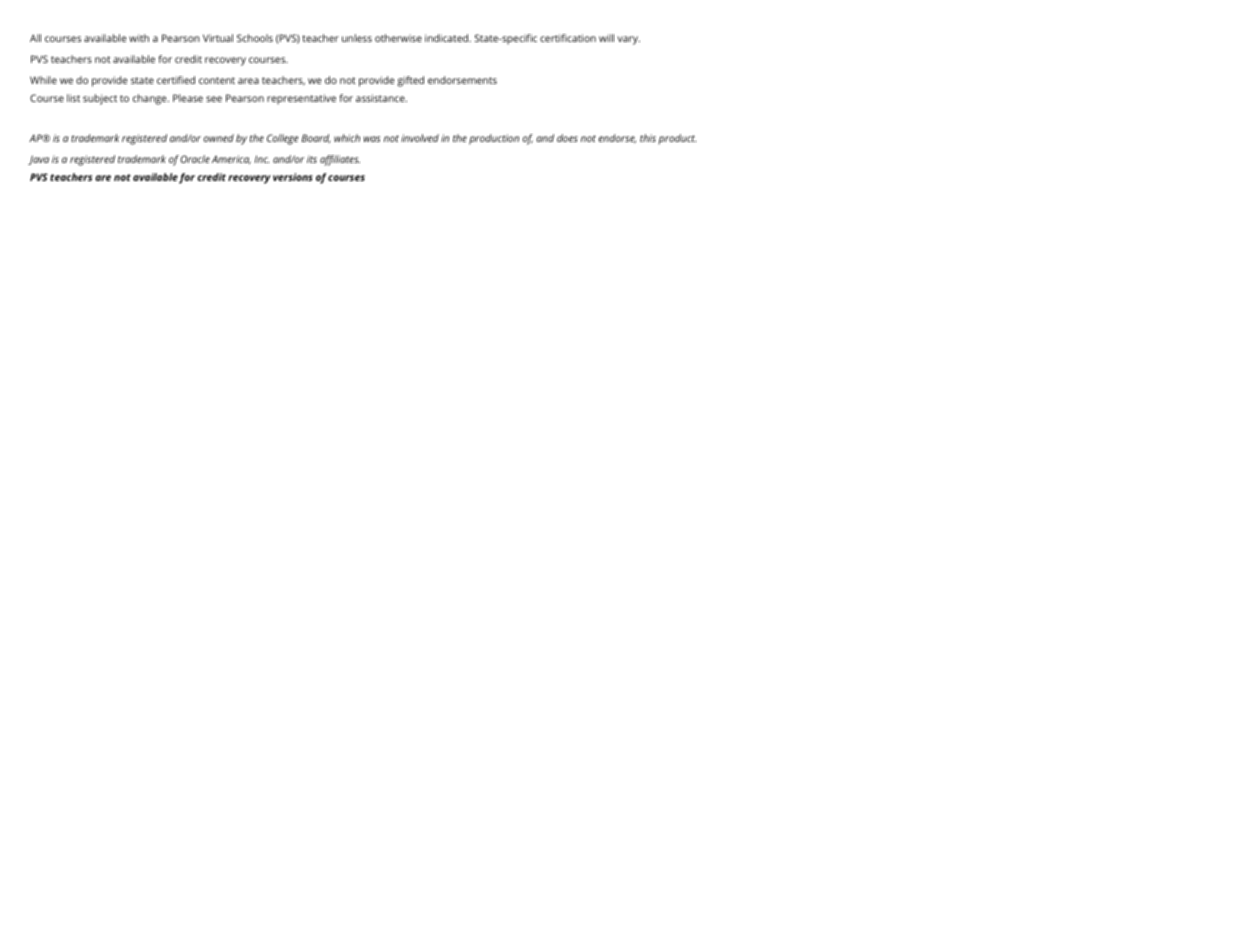 The image size is (1233, 952). Describe the element at coordinates (357, 38) in the screenshot. I see `unless` at that location.
